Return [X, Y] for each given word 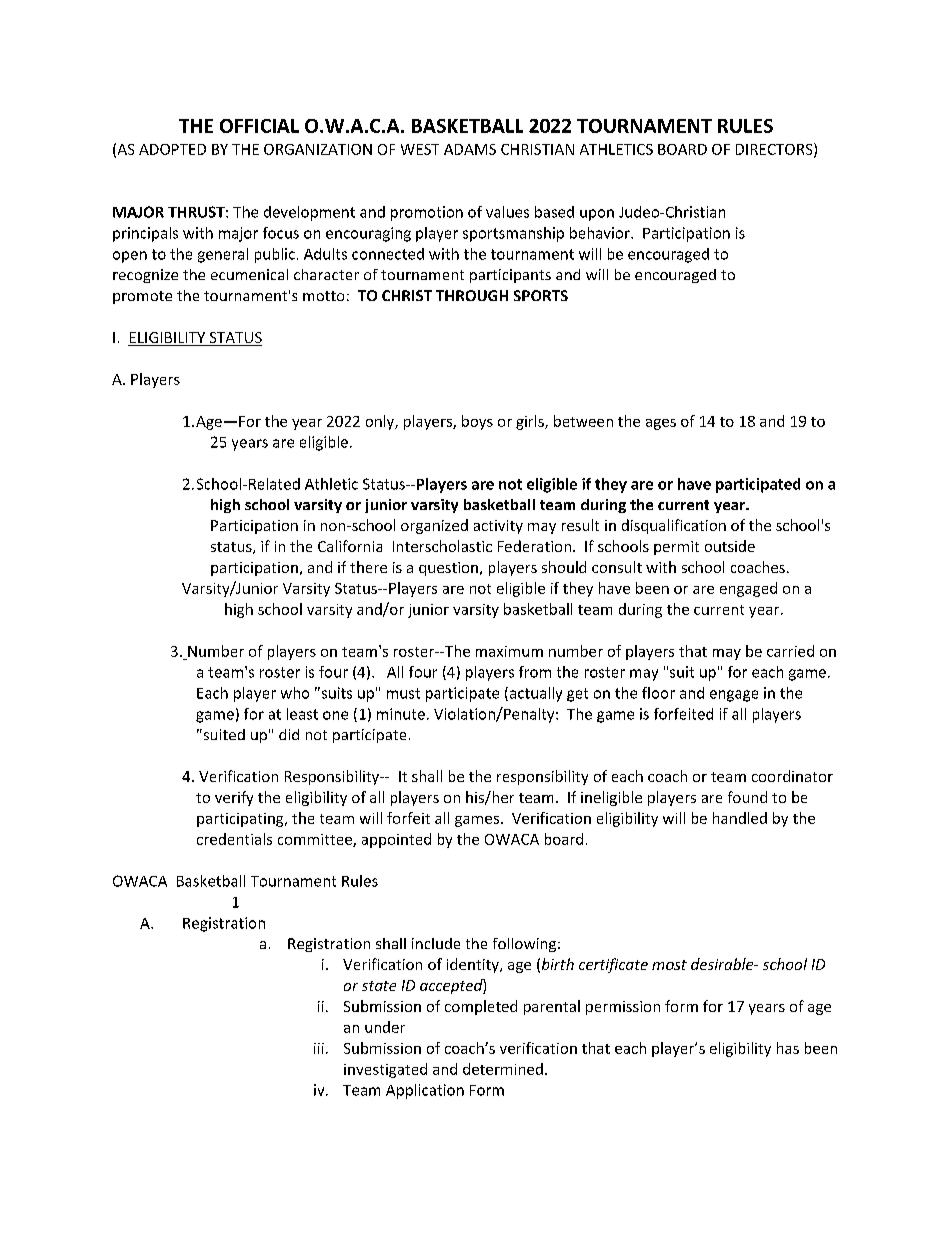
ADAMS [470, 149]
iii [319, 1048]
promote [142, 297]
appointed [396, 840]
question [448, 569]
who [295, 693]
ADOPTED [172, 149]
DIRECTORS [775, 150]
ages [661, 424]
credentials [234, 839]
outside [730, 546]
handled [740, 818]
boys [477, 422]
